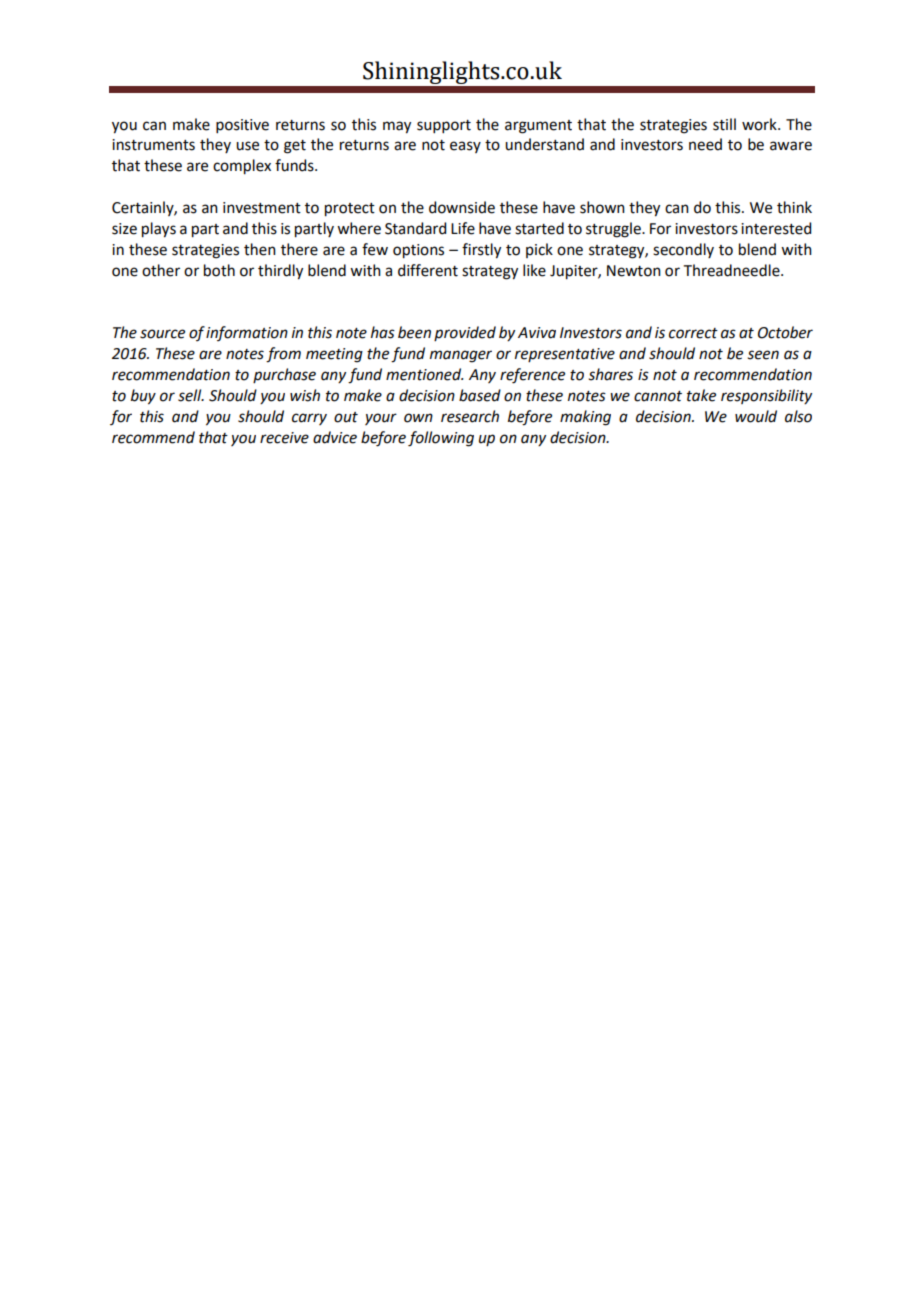 The width and height of the screenshot is (924, 1308). I want to click on support, so click(444, 126).
